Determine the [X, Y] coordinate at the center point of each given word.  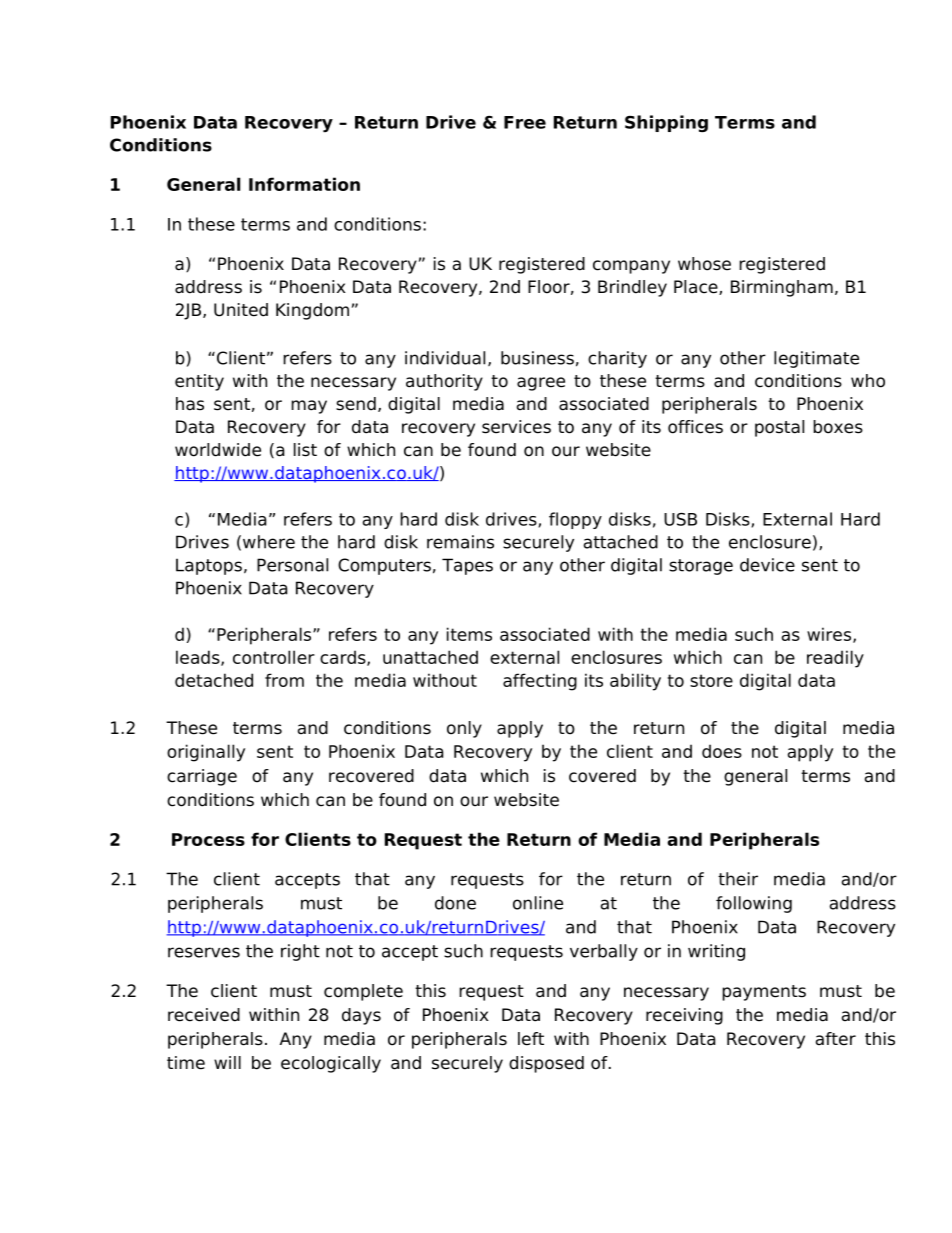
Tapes [467, 566]
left [531, 1039]
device [767, 565]
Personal [292, 565]
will [227, 1062]
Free [525, 122]
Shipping [666, 123]
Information [304, 184]
